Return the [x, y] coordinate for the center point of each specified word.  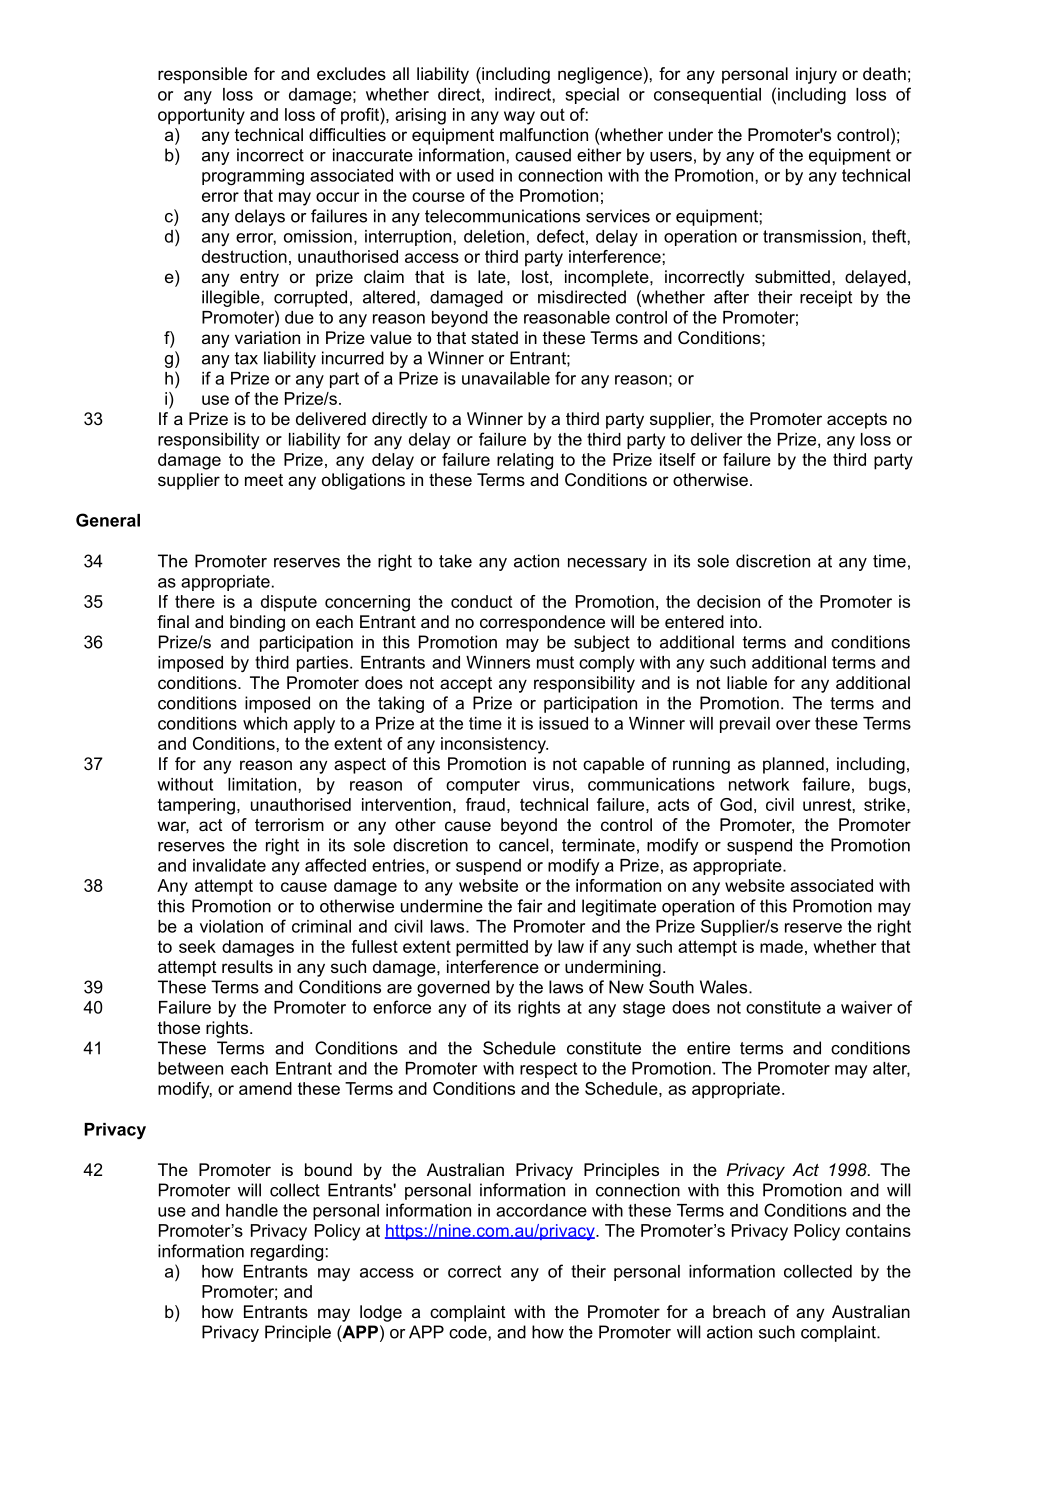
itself [678, 459]
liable [747, 682]
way [519, 118]
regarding [287, 1252]
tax [246, 358]
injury [816, 75]
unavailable [506, 378]
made [781, 946]
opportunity [201, 116]
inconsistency [494, 745]
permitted [492, 948]
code [468, 1332]
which [265, 723]
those [179, 1027]
